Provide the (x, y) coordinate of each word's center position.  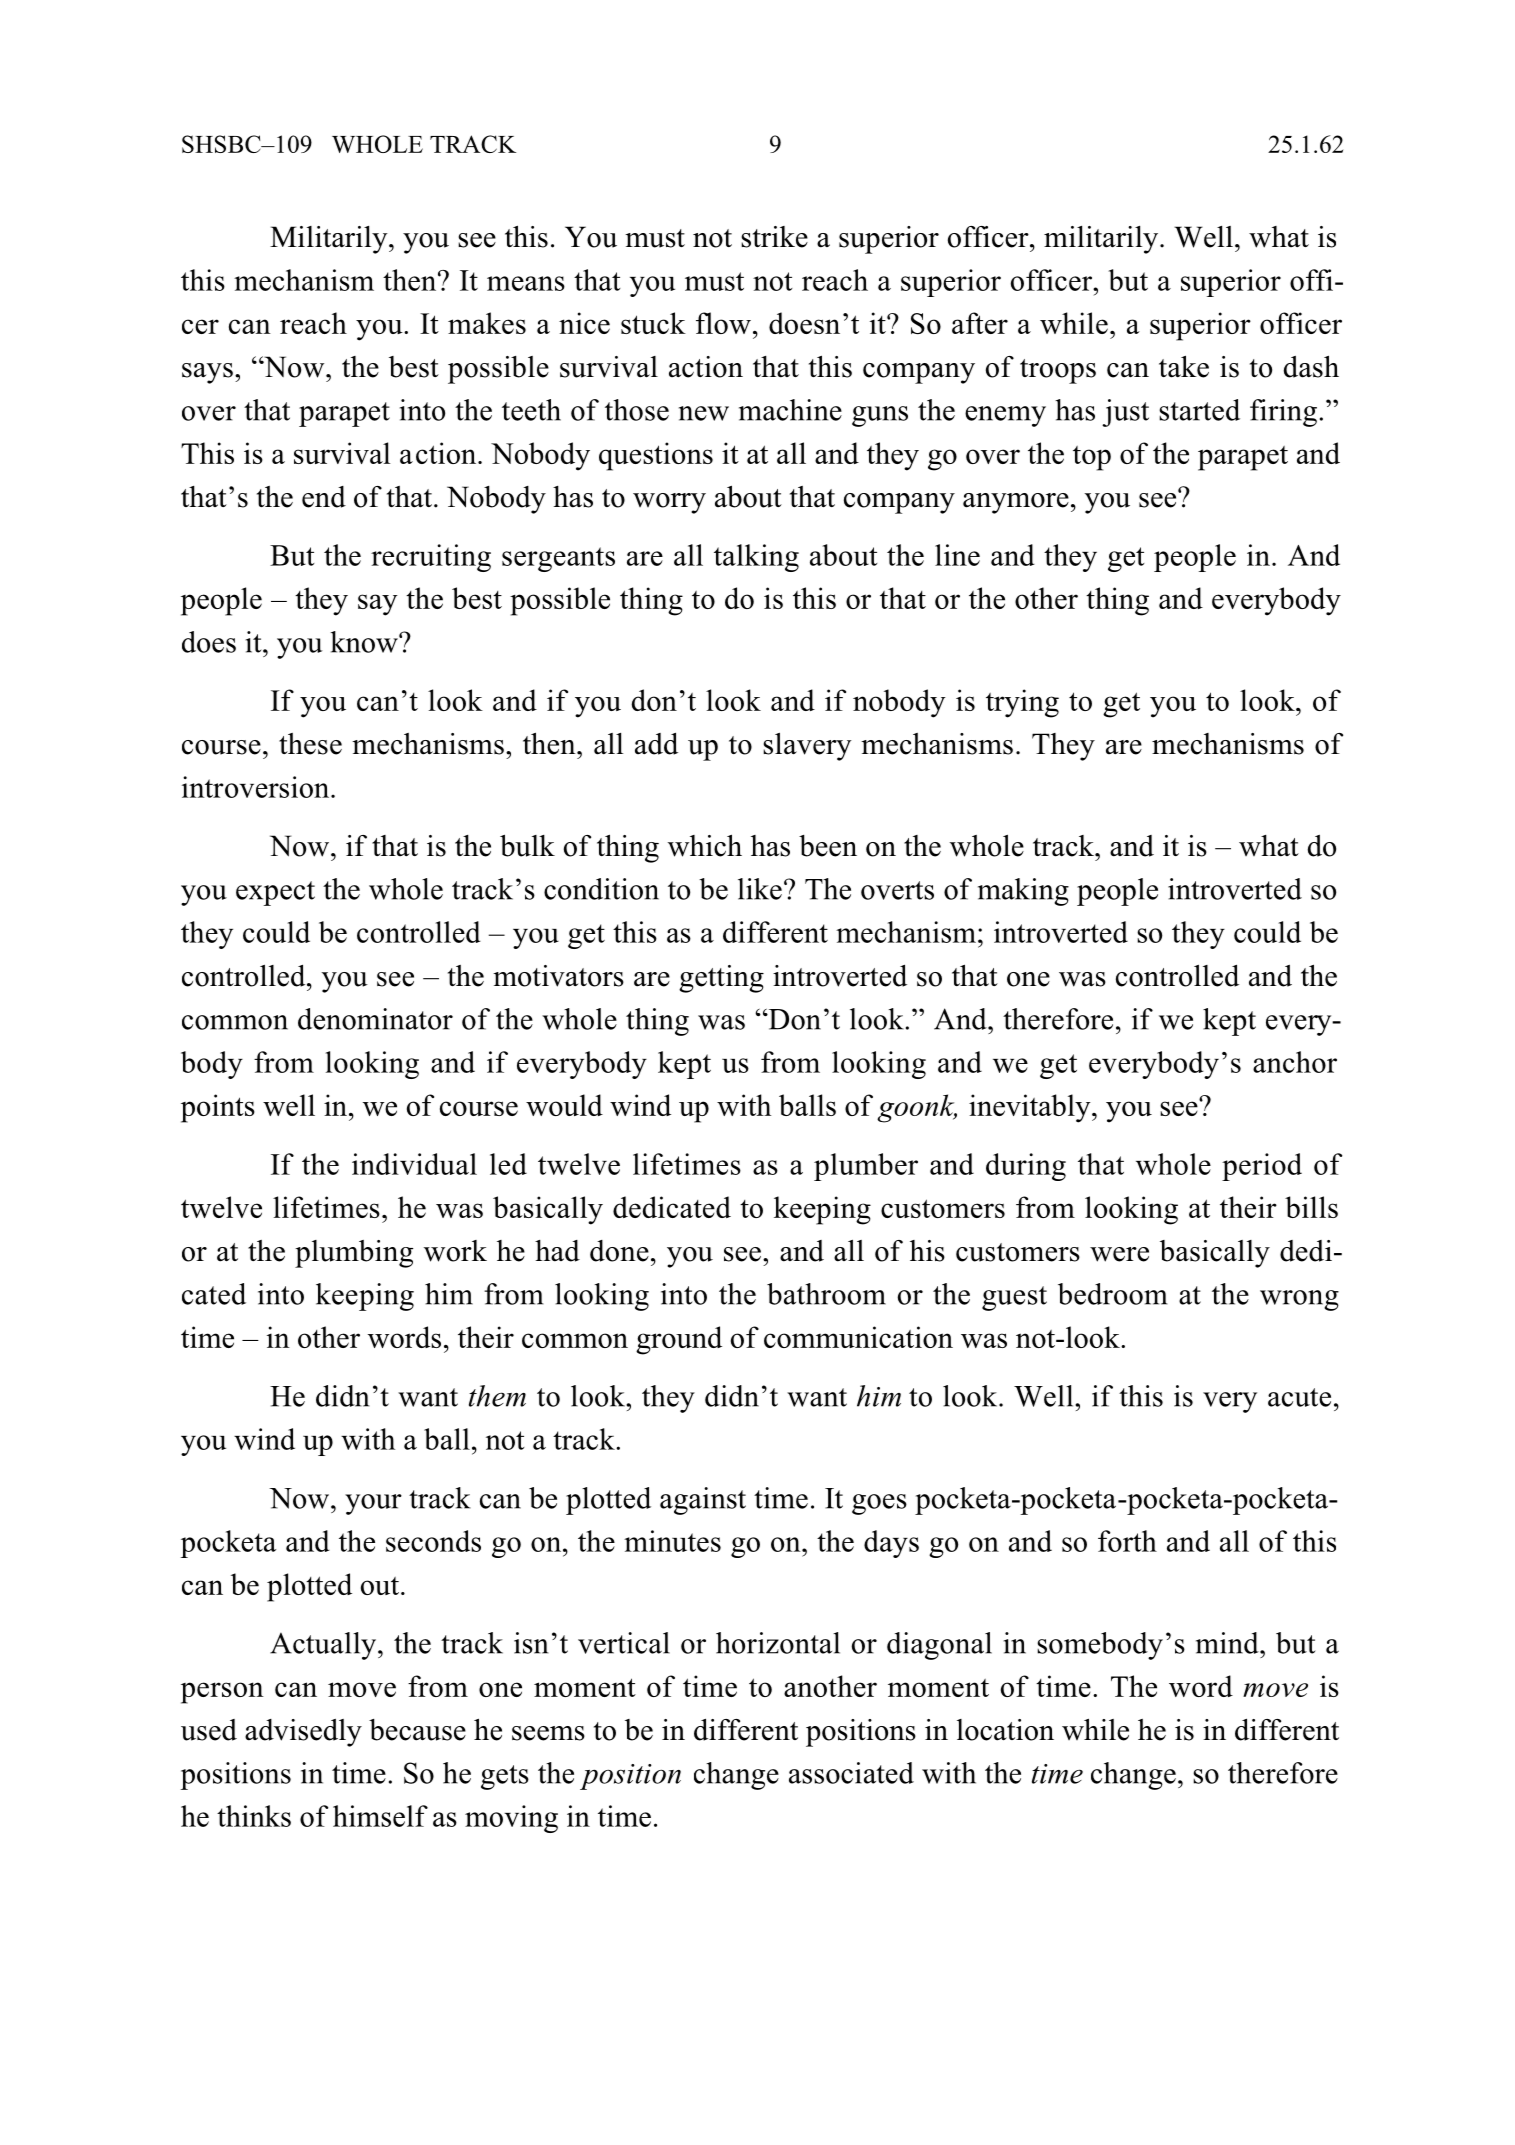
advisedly (303, 1733)
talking (756, 558)
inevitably (1031, 1108)
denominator (375, 1019)
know (365, 642)
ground (679, 1340)
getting (721, 979)
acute (1299, 1397)
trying (1022, 703)
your (373, 1504)
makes (487, 323)
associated (851, 1773)
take (1184, 366)
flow (723, 323)
